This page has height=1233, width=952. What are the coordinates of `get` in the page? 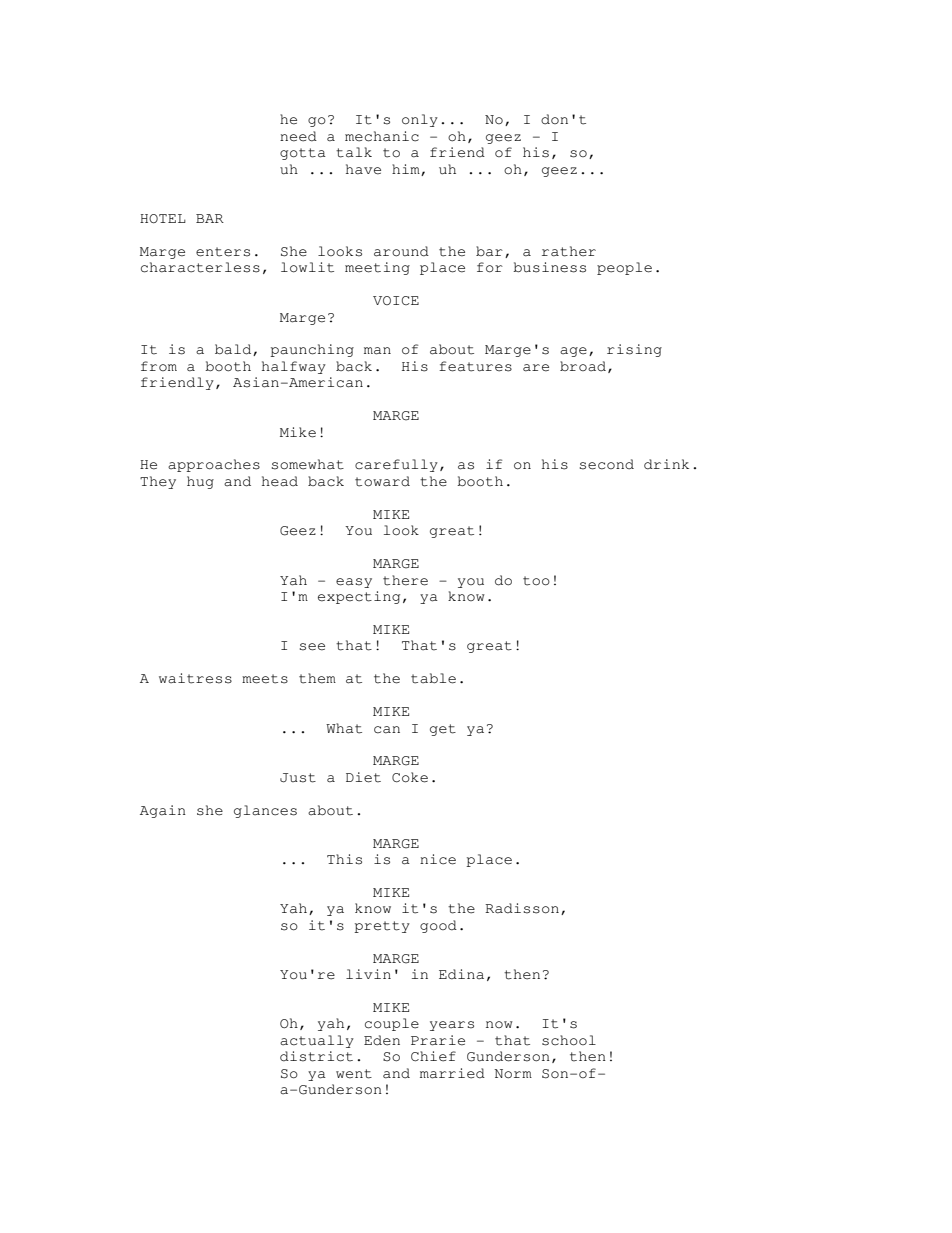 It's located at (443, 730).
